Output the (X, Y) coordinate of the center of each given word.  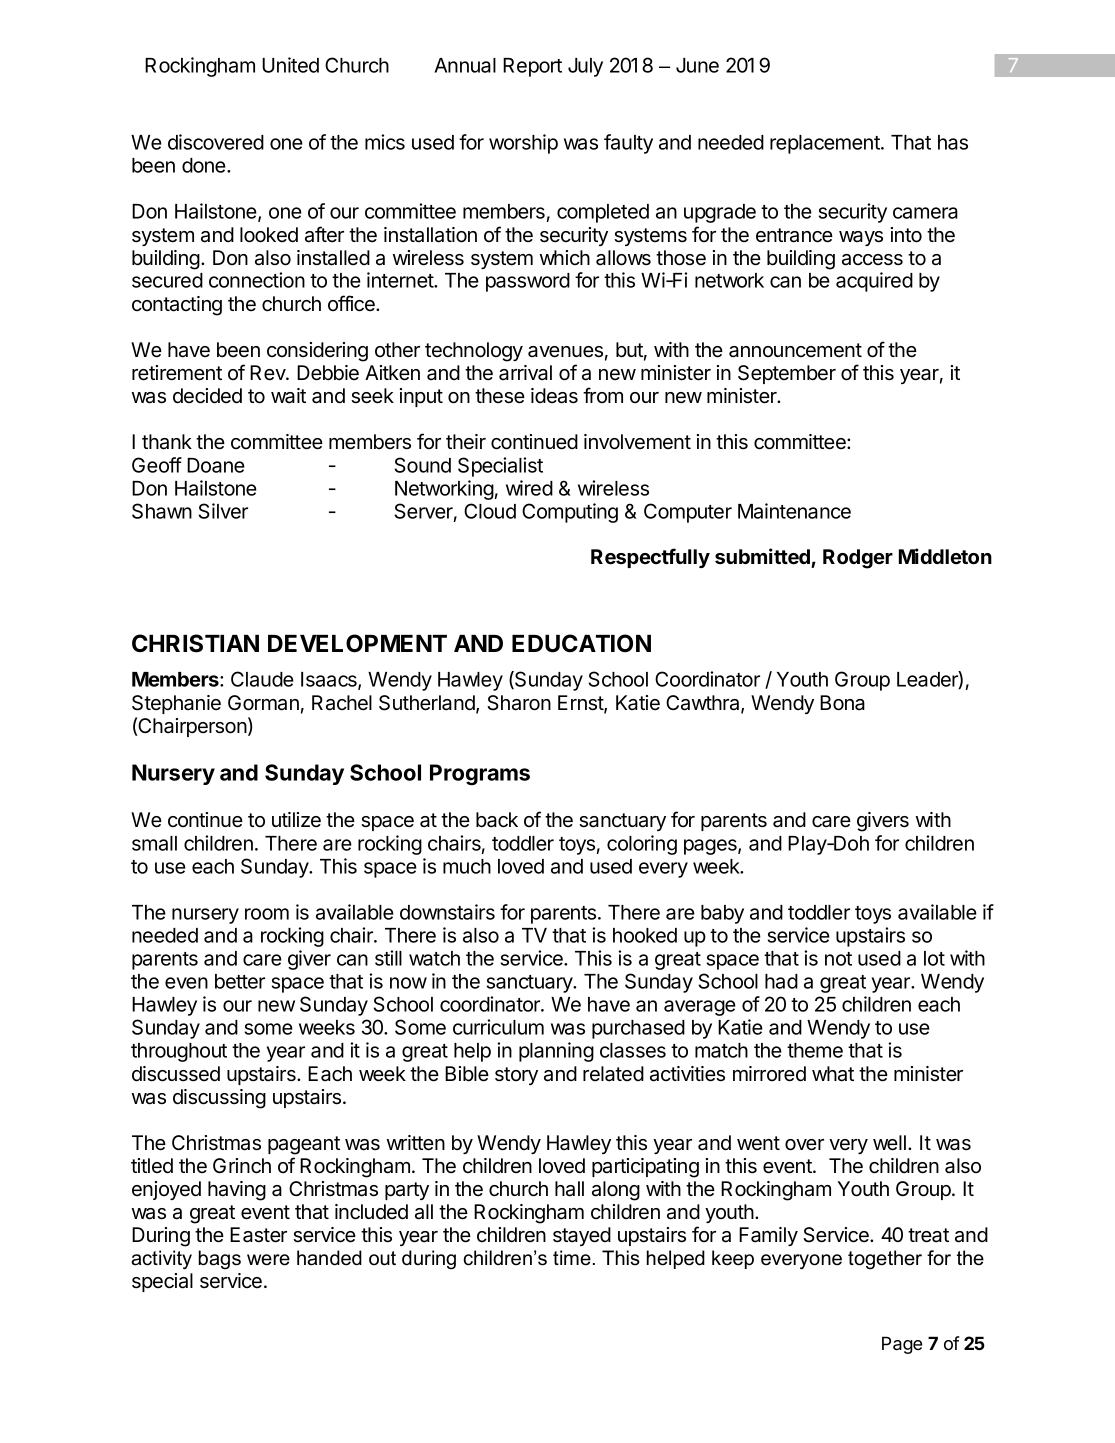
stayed (582, 1236)
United (290, 65)
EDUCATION (581, 643)
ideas (554, 396)
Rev (268, 373)
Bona (842, 703)
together (885, 1260)
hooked (645, 935)
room (267, 914)
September (787, 374)
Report (532, 67)
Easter (258, 1235)
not (838, 959)
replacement (826, 144)
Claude (262, 679)
